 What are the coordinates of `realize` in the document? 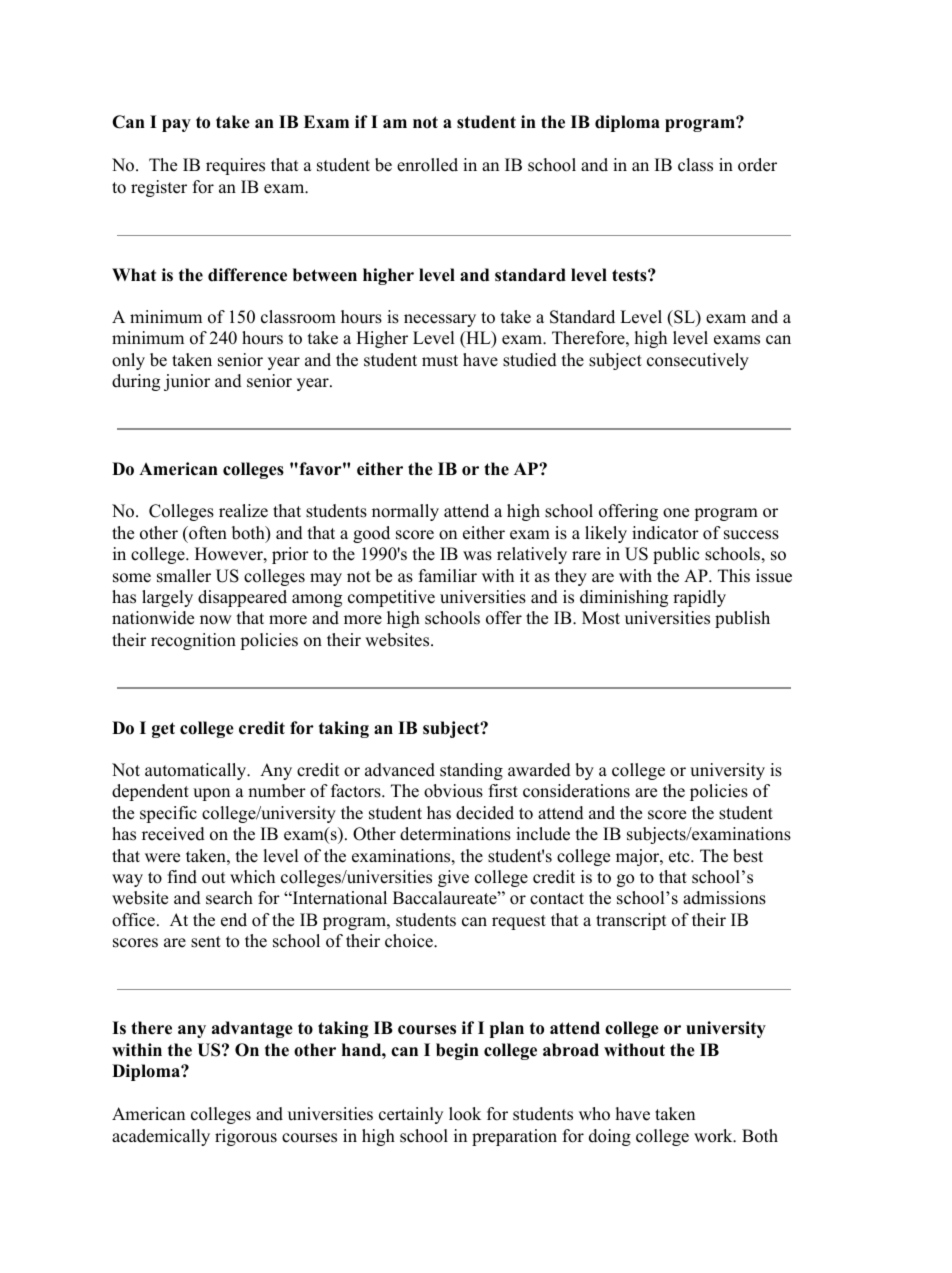 It's located at (243, 511).
